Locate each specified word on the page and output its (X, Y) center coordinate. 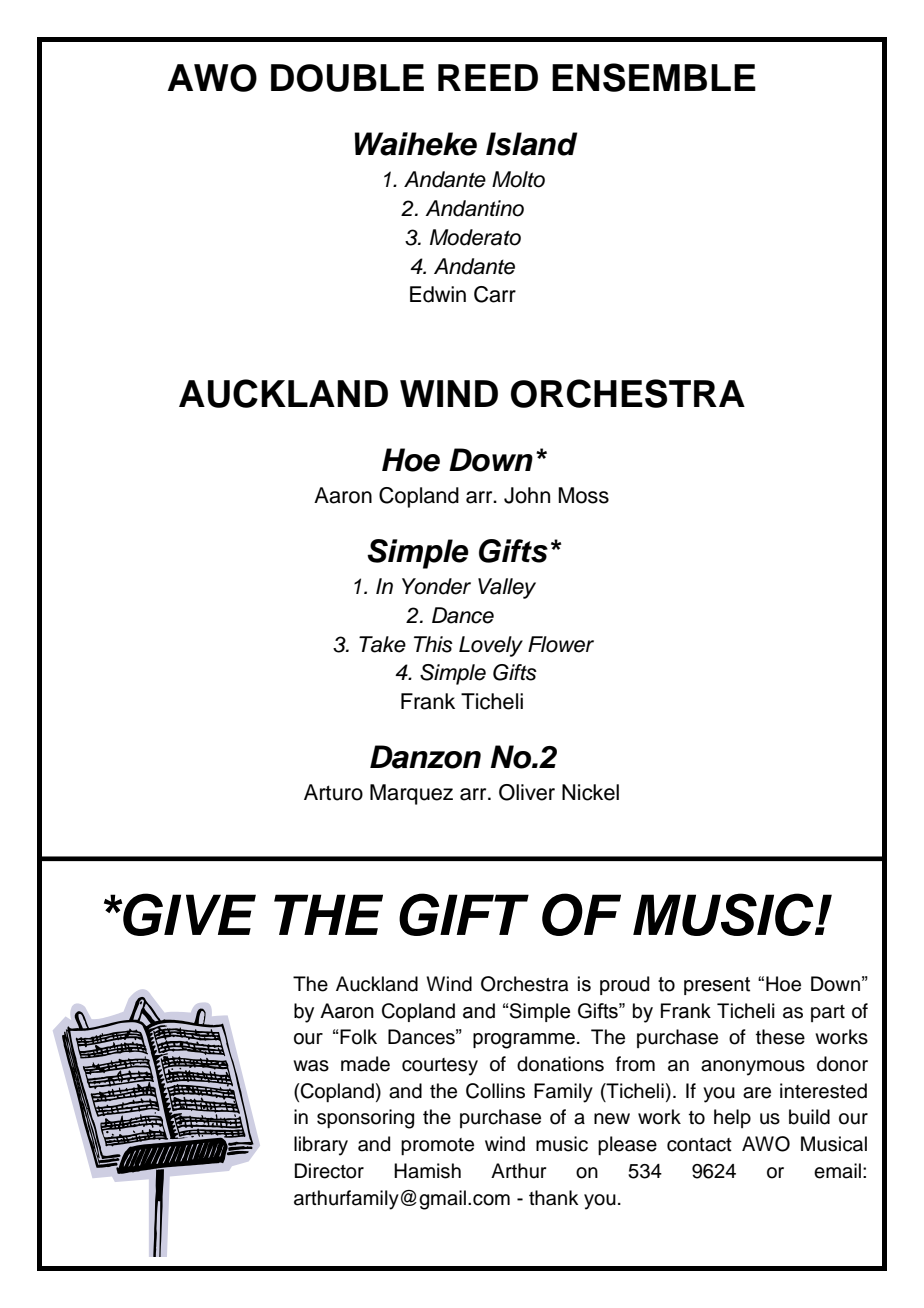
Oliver (527, 792)
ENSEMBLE (654, 77)
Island (531, 144)
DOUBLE (347, 78)
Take (382, 644)
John (527, 495)
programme (524, 1041)
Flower (561, 644)
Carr (495, 294)
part (828, 1013)
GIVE (188, 914)
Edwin (438, 294)
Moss (583, 495)
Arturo (333, 792)
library (321, 1146)
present (717, 986)
